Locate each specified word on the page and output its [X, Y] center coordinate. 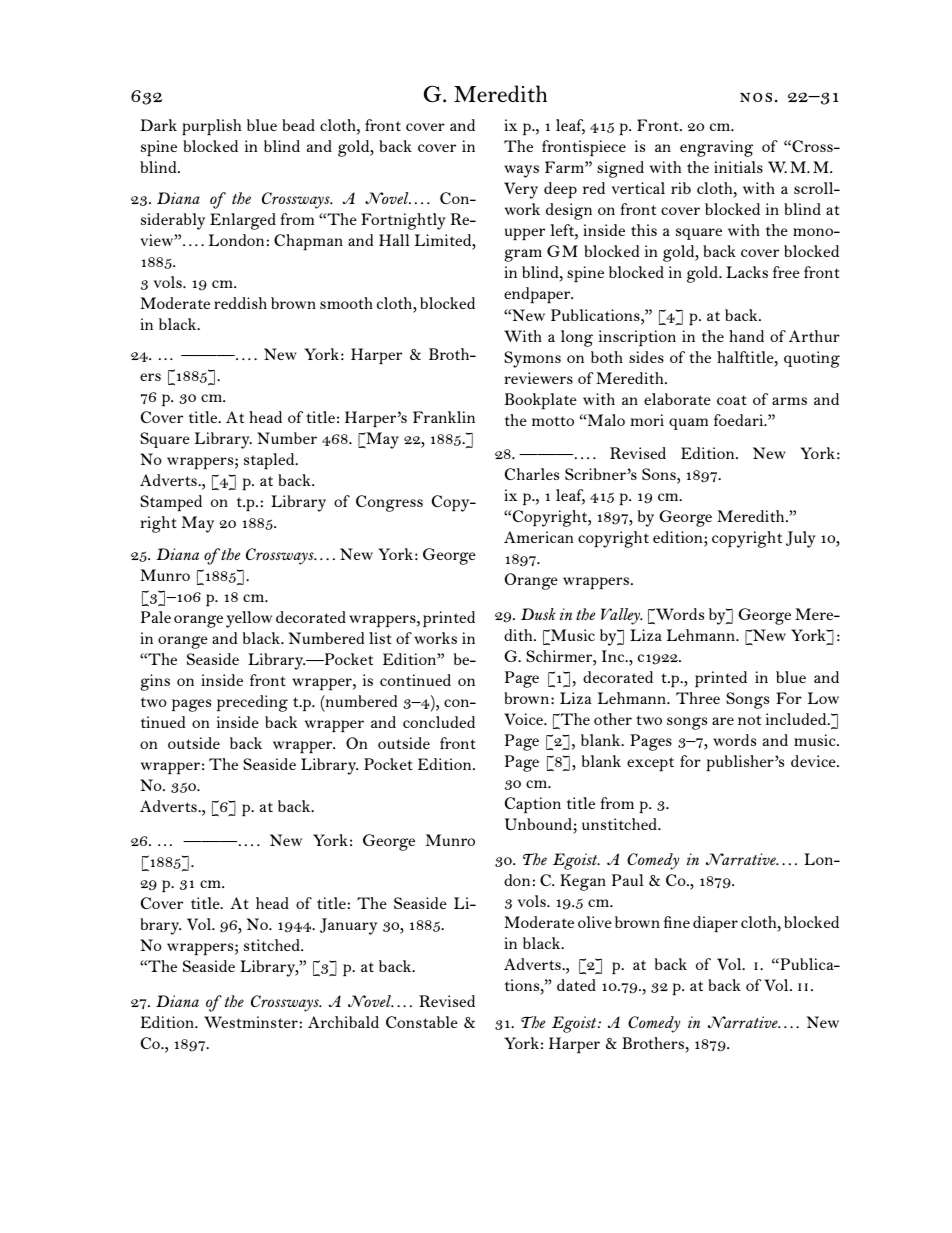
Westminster [251, 1022]
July [801, 539]
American [538, 537]
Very [521, 190]
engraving [716, 148]
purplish [211, 127]
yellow [249, 619]
